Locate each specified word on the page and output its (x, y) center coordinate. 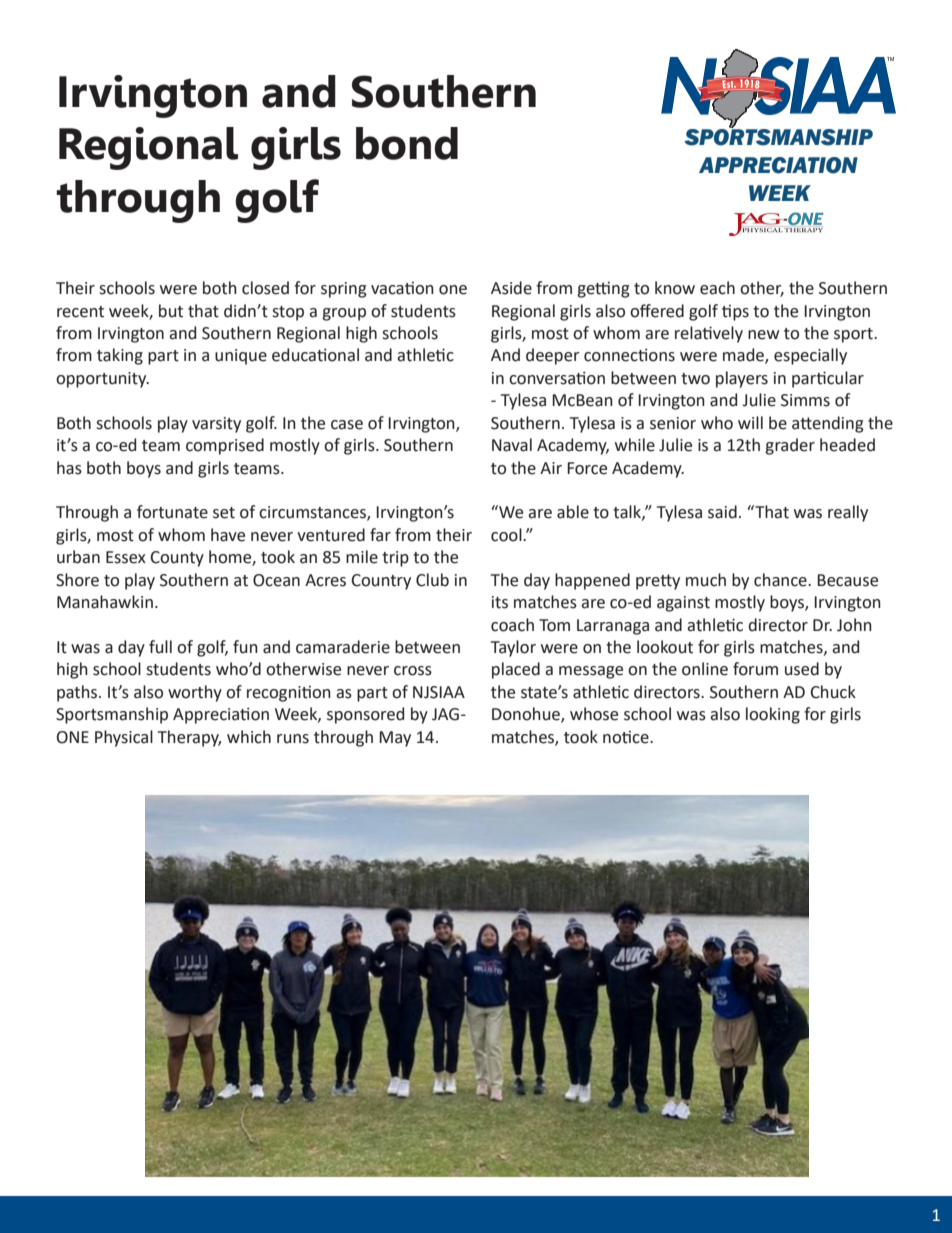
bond (407, 143)
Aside (511, 288)
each (717, 288)
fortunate (172, 512)
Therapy (189, 738)
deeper (553, 356)
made (744, 356)
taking (120, 356)
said (722, 512)
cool (507, 535)
